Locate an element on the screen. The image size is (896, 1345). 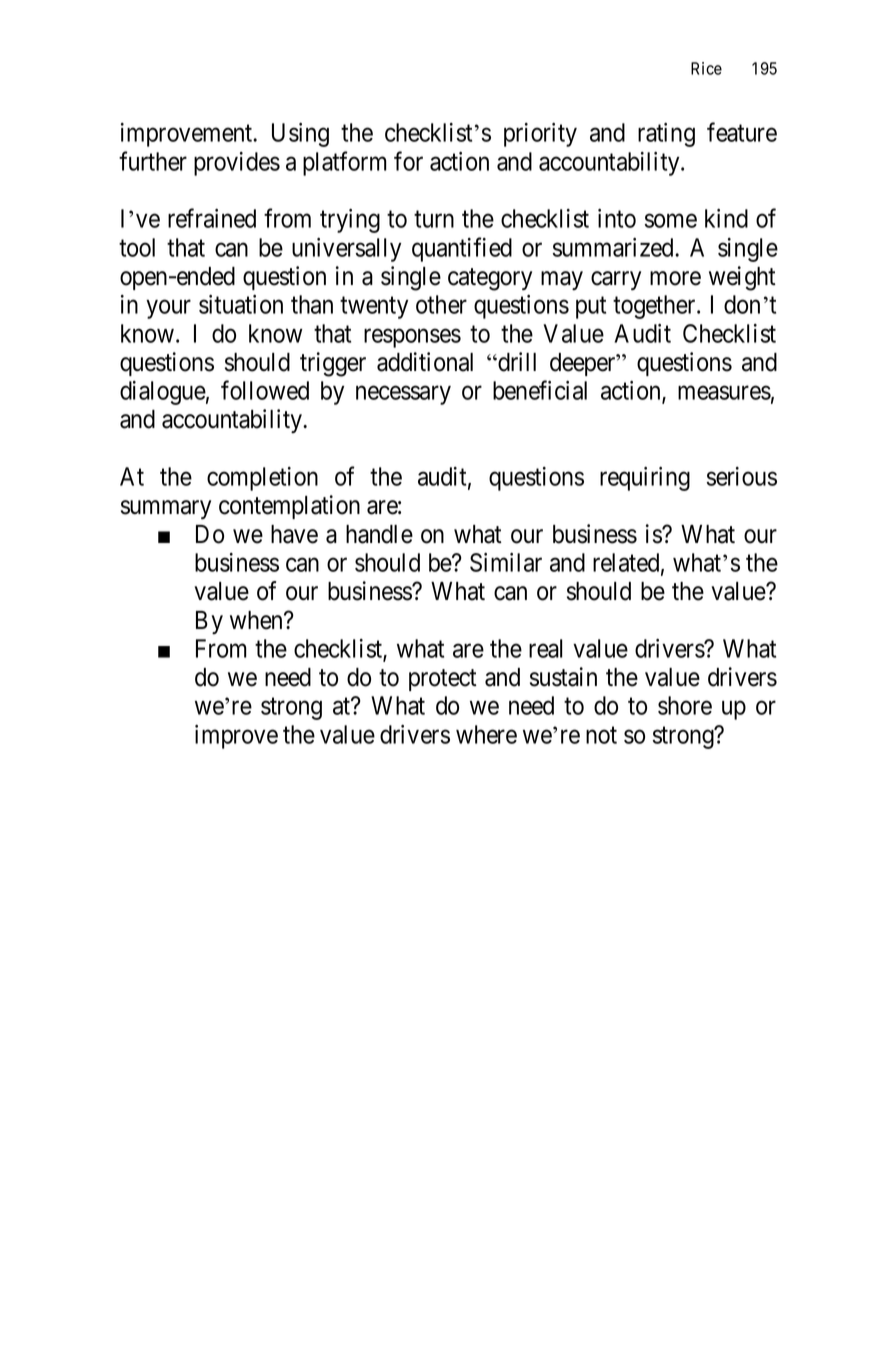
beneficial is located at coordinates (540, 390).
